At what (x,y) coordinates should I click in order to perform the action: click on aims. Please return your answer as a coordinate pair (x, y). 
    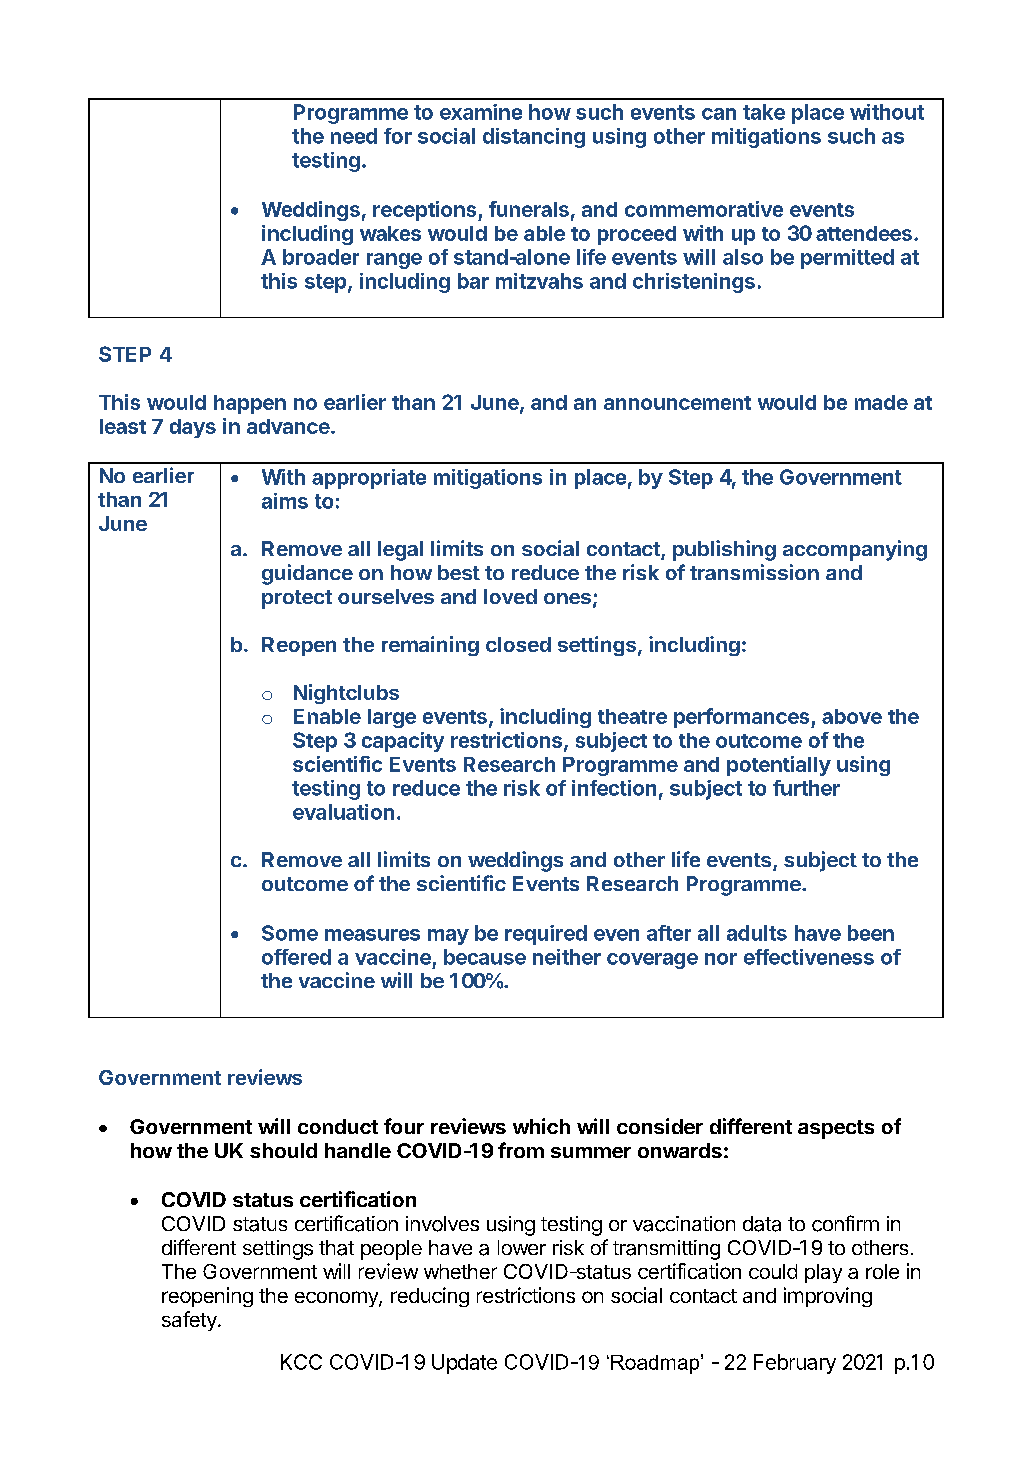
    Looking at the image, I should click on (285, 501).
